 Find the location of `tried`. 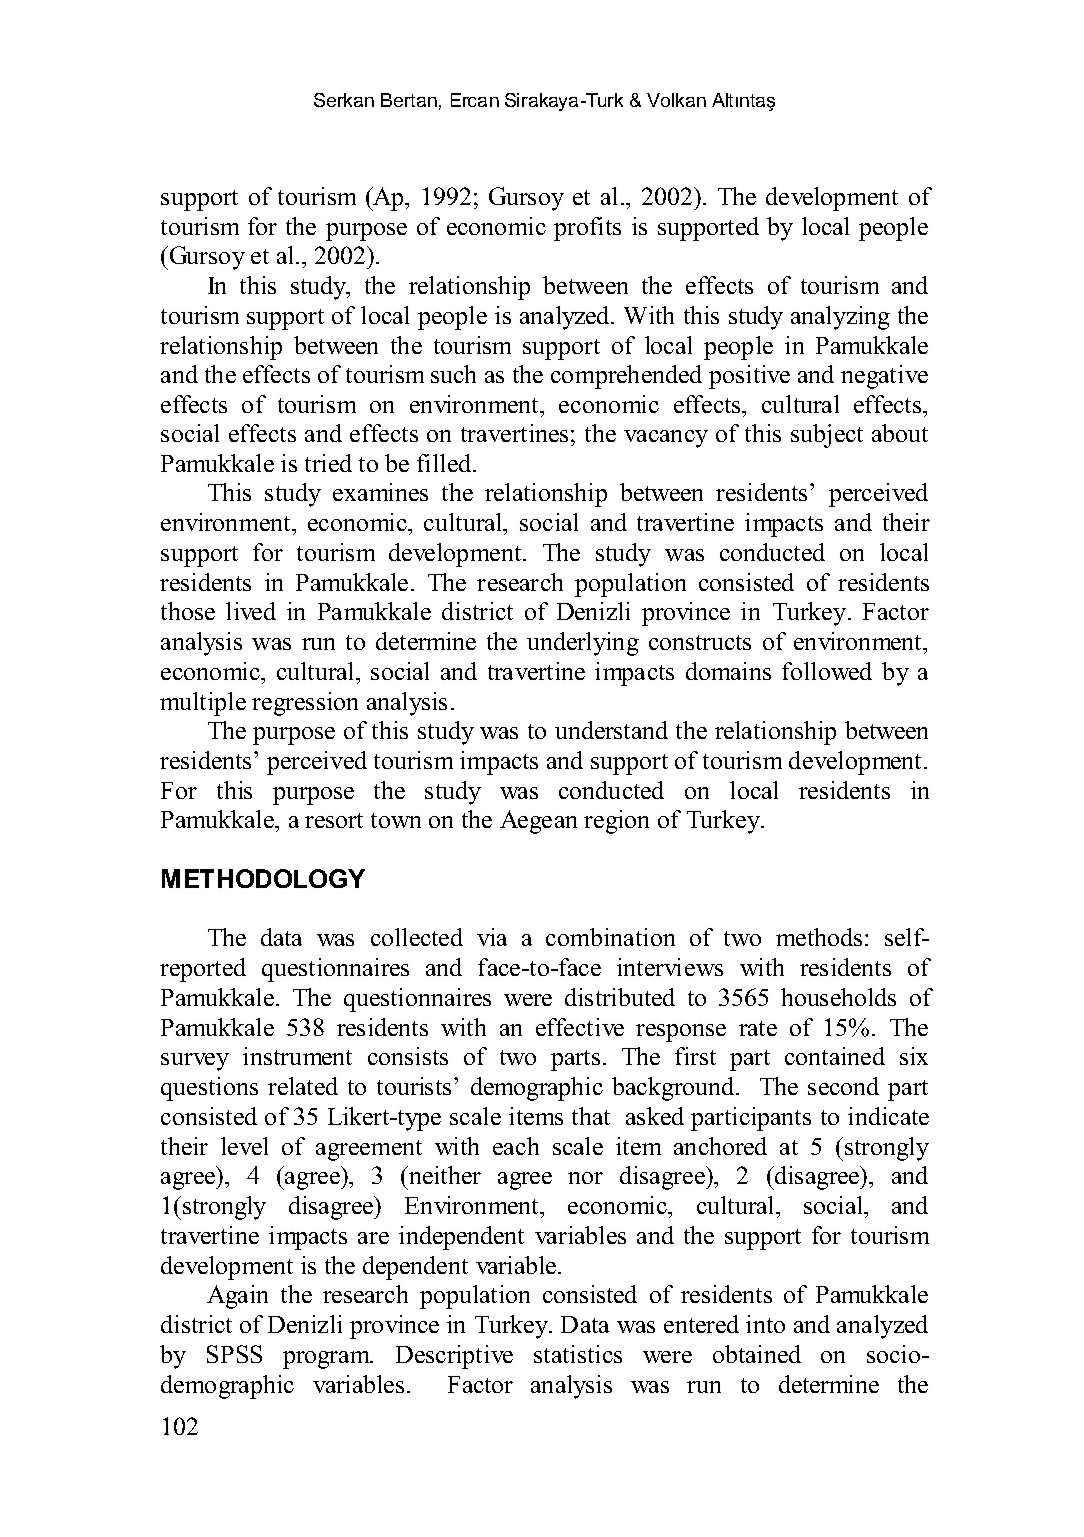

tried is located at coordinates (328, 463).
